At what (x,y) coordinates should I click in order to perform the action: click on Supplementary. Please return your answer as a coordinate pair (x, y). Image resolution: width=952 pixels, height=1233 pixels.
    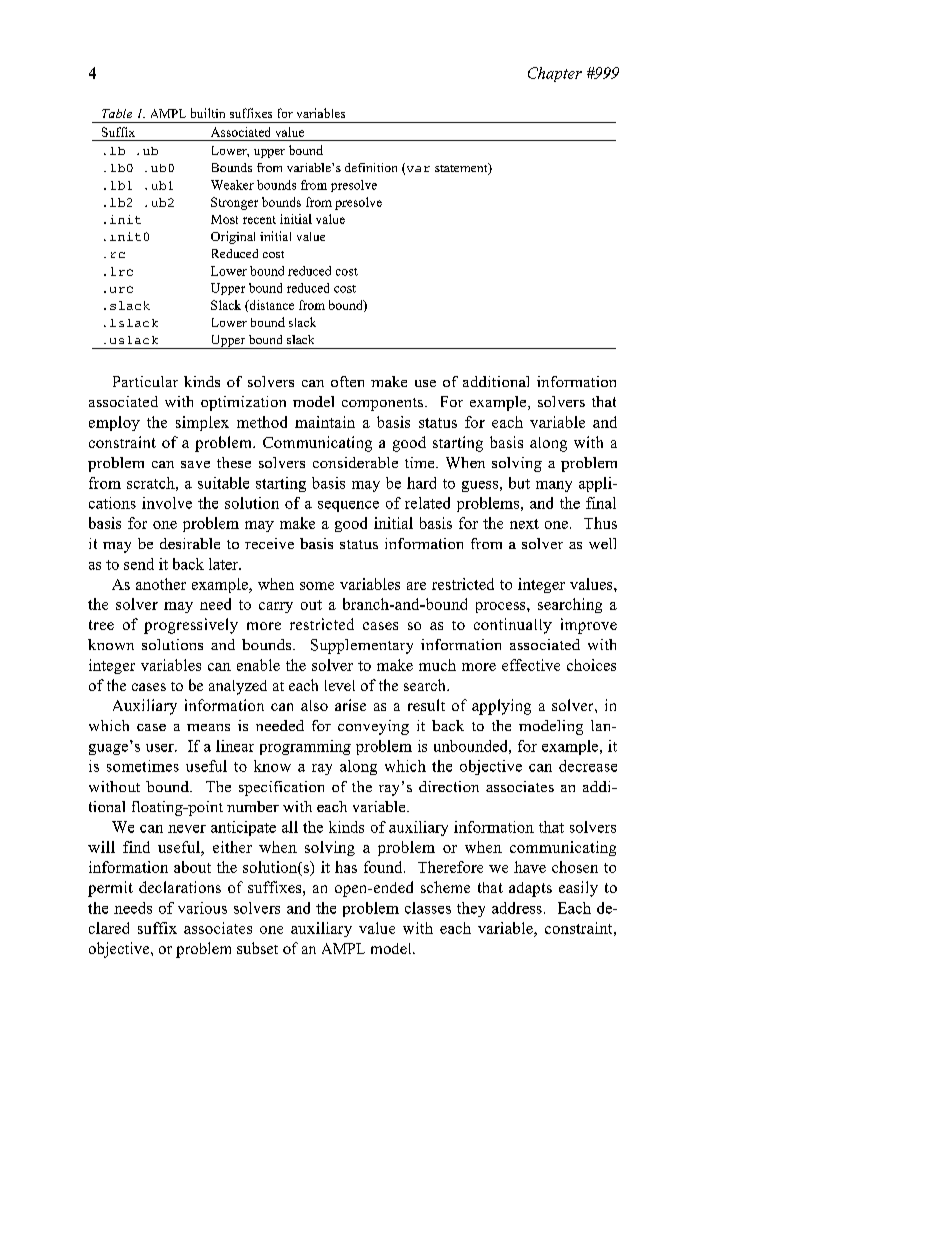
    Looking at the image, I should click on (362, 646).
